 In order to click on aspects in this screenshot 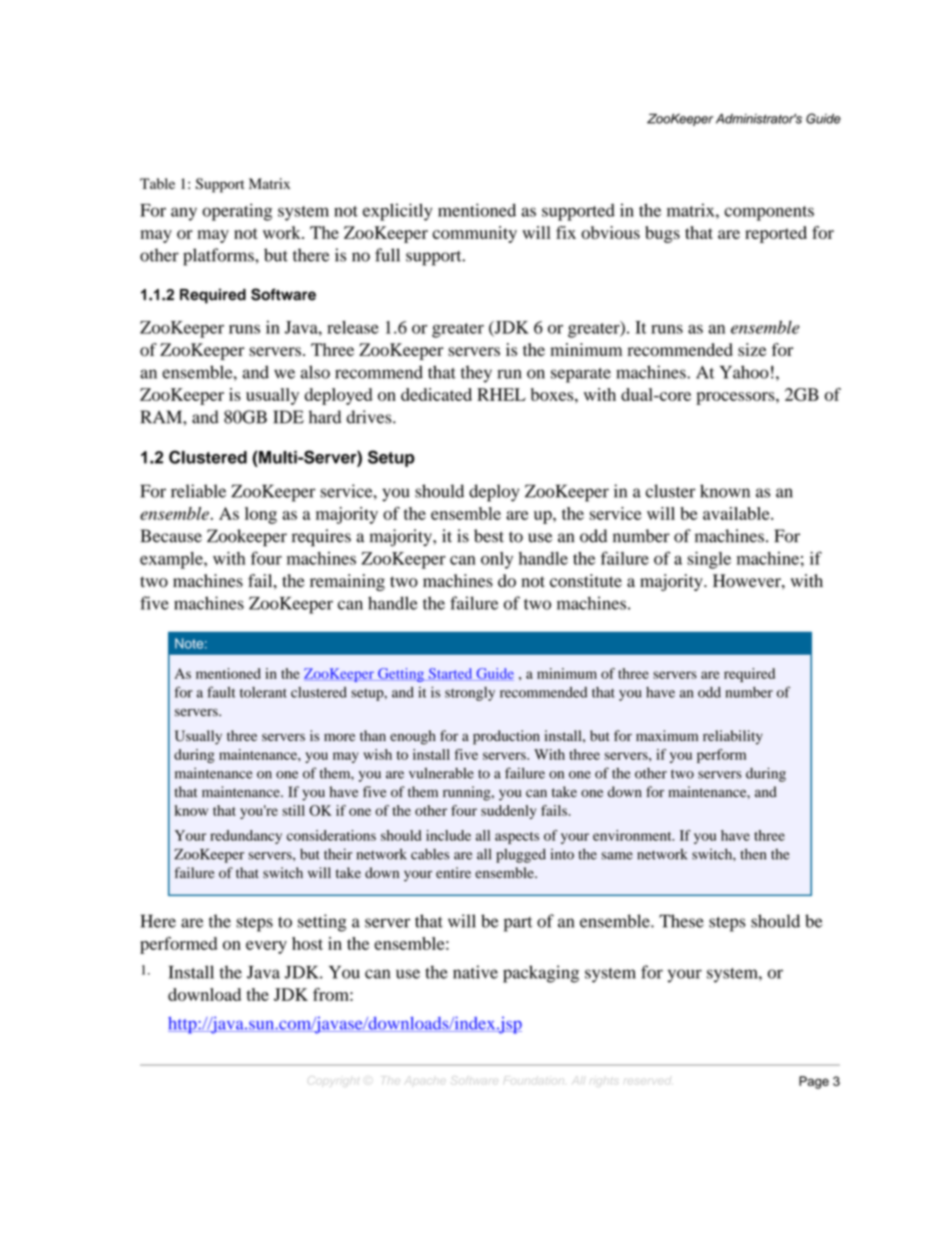, I will do `click(517, 838)`.
